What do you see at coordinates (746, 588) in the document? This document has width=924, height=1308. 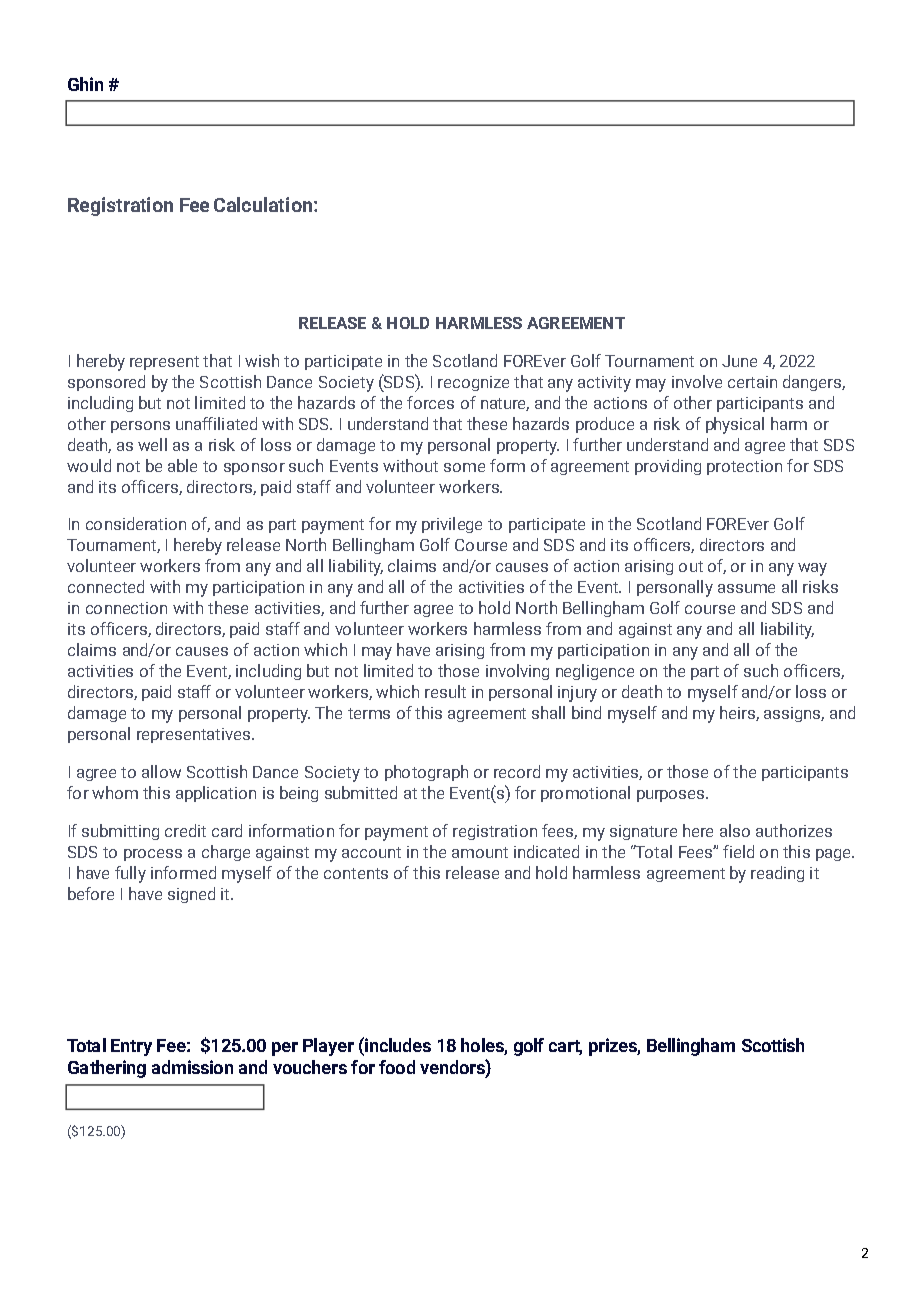 I see `assume` at bounding box center [746, 588].
